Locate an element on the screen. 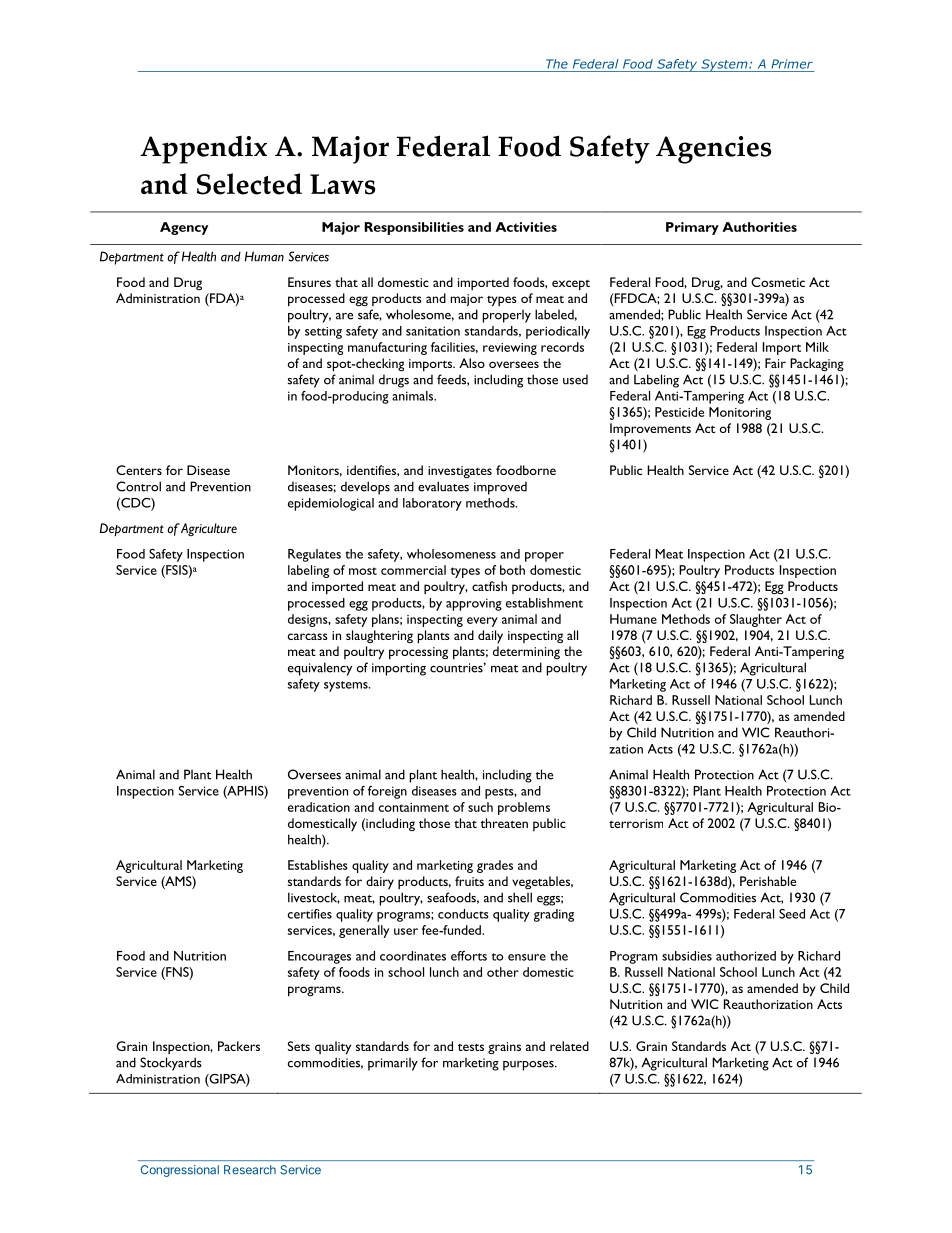 The image size is (952, 1233). carcass is located at coordinates (308, 636).
